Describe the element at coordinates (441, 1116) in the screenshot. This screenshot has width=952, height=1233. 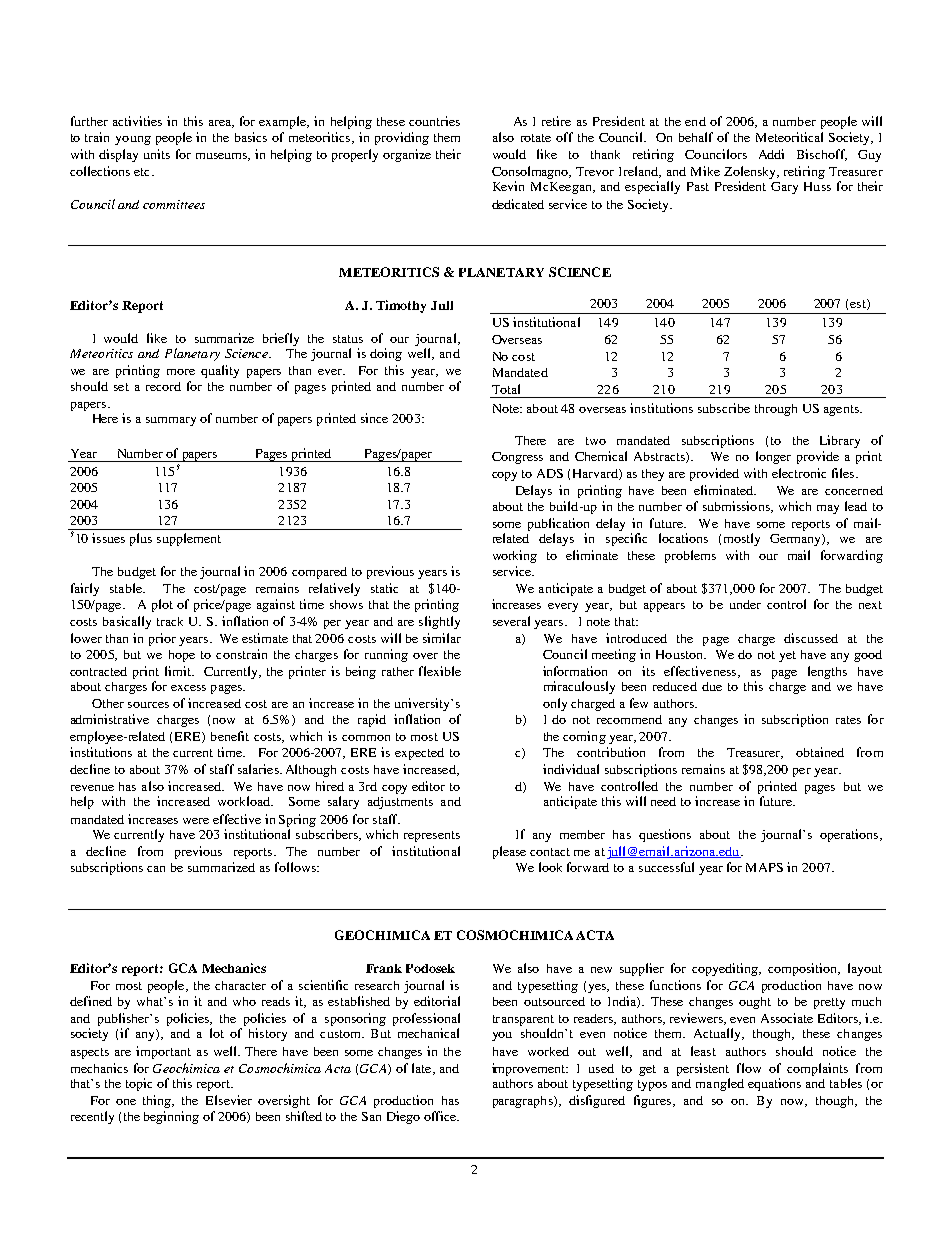
I see `office` at that location.
